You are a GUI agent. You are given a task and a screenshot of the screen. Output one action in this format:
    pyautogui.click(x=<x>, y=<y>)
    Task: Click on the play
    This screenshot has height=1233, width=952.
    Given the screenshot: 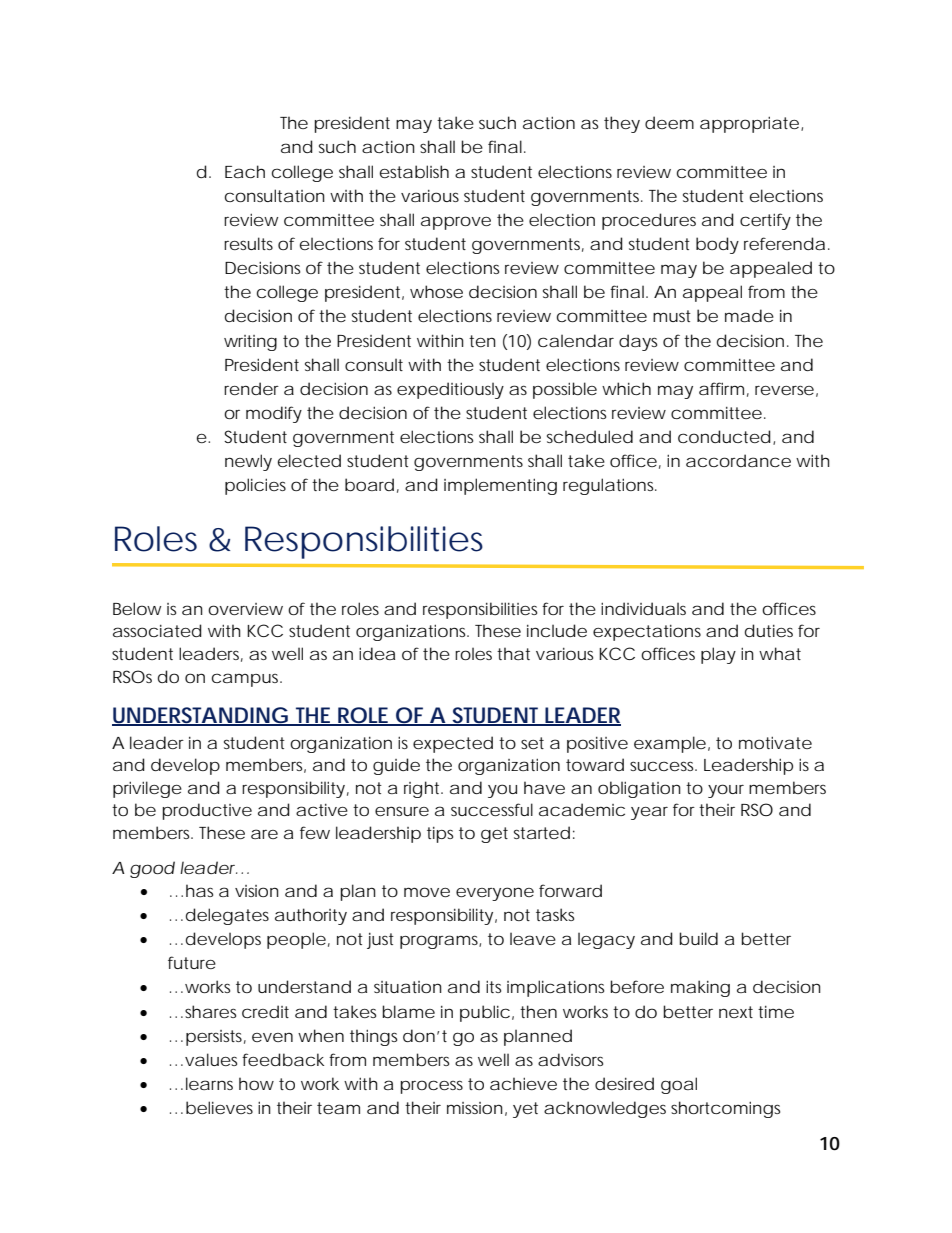 What is the action you would take?
    pyautogui.click(x=718, y=655)
